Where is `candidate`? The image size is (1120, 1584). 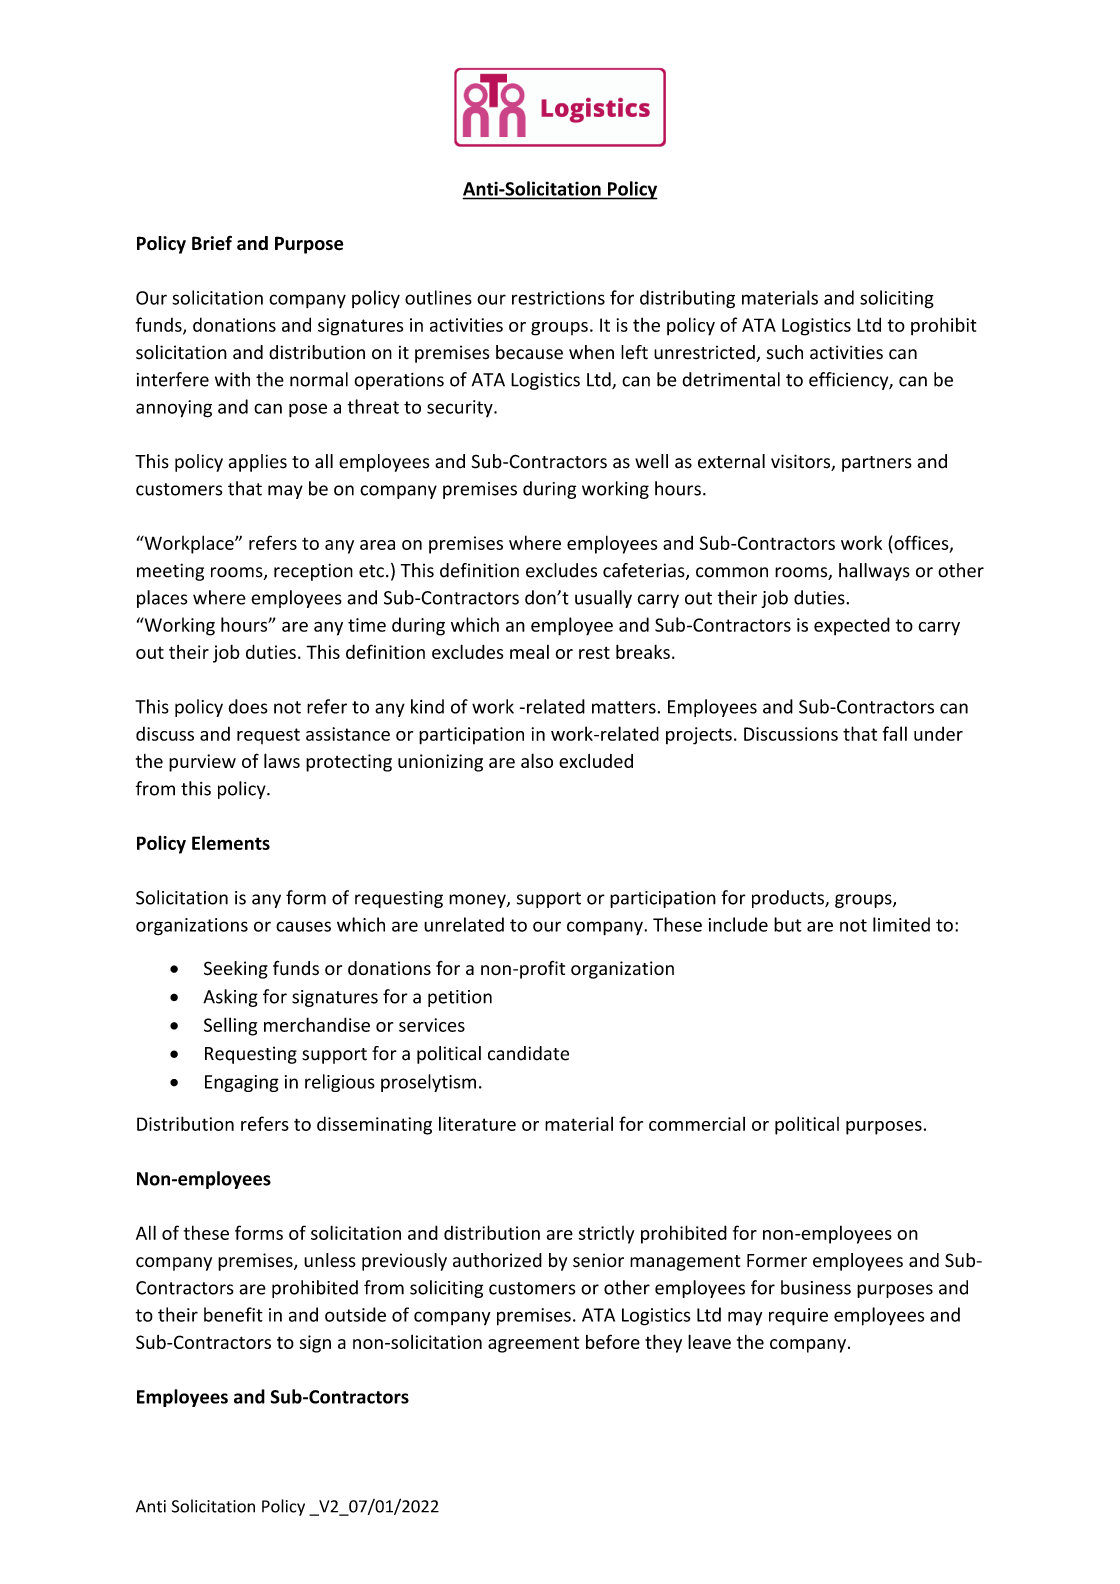 candidate is located at coordinates (528, 1053).
